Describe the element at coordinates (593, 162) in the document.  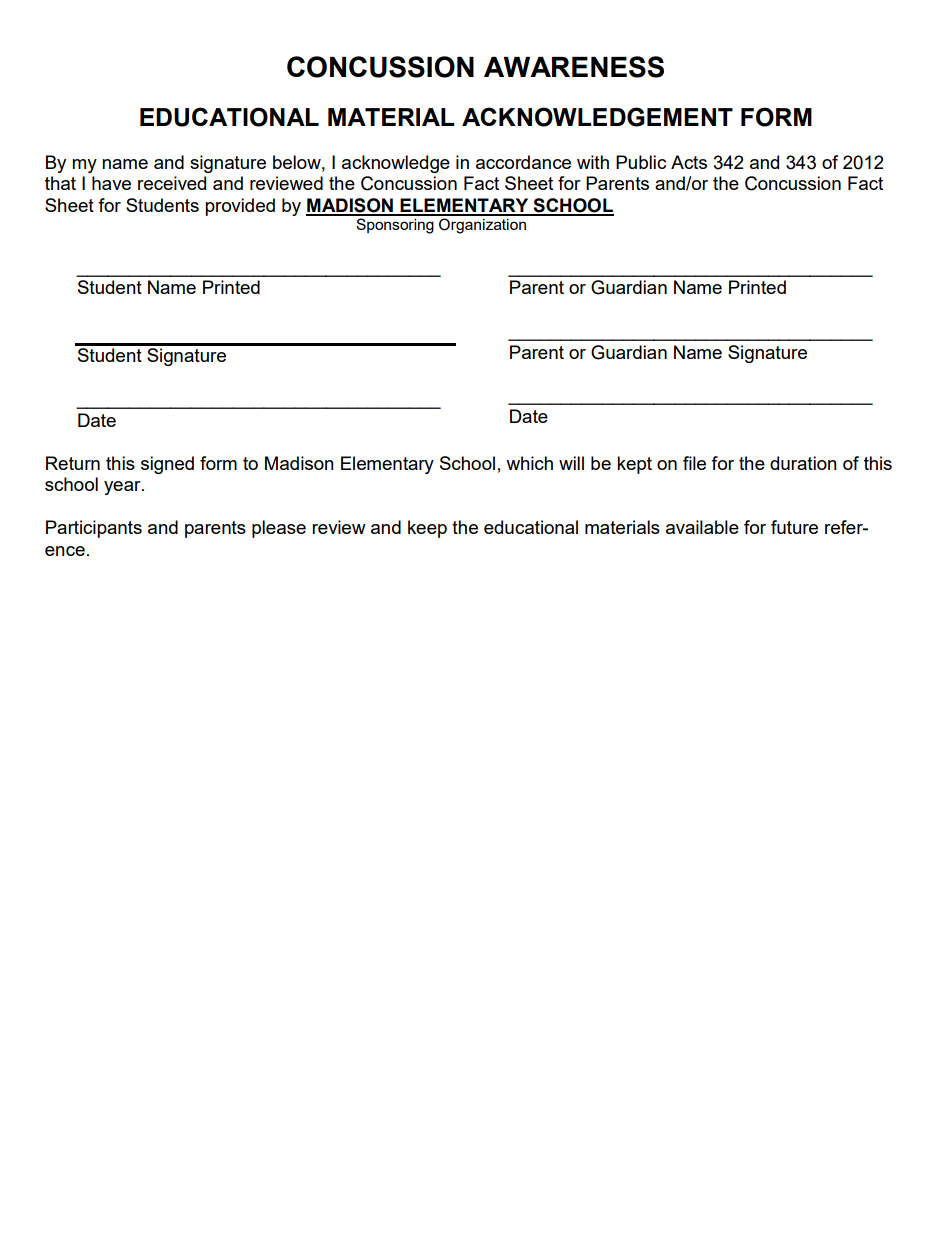
I see `with` at that location.
